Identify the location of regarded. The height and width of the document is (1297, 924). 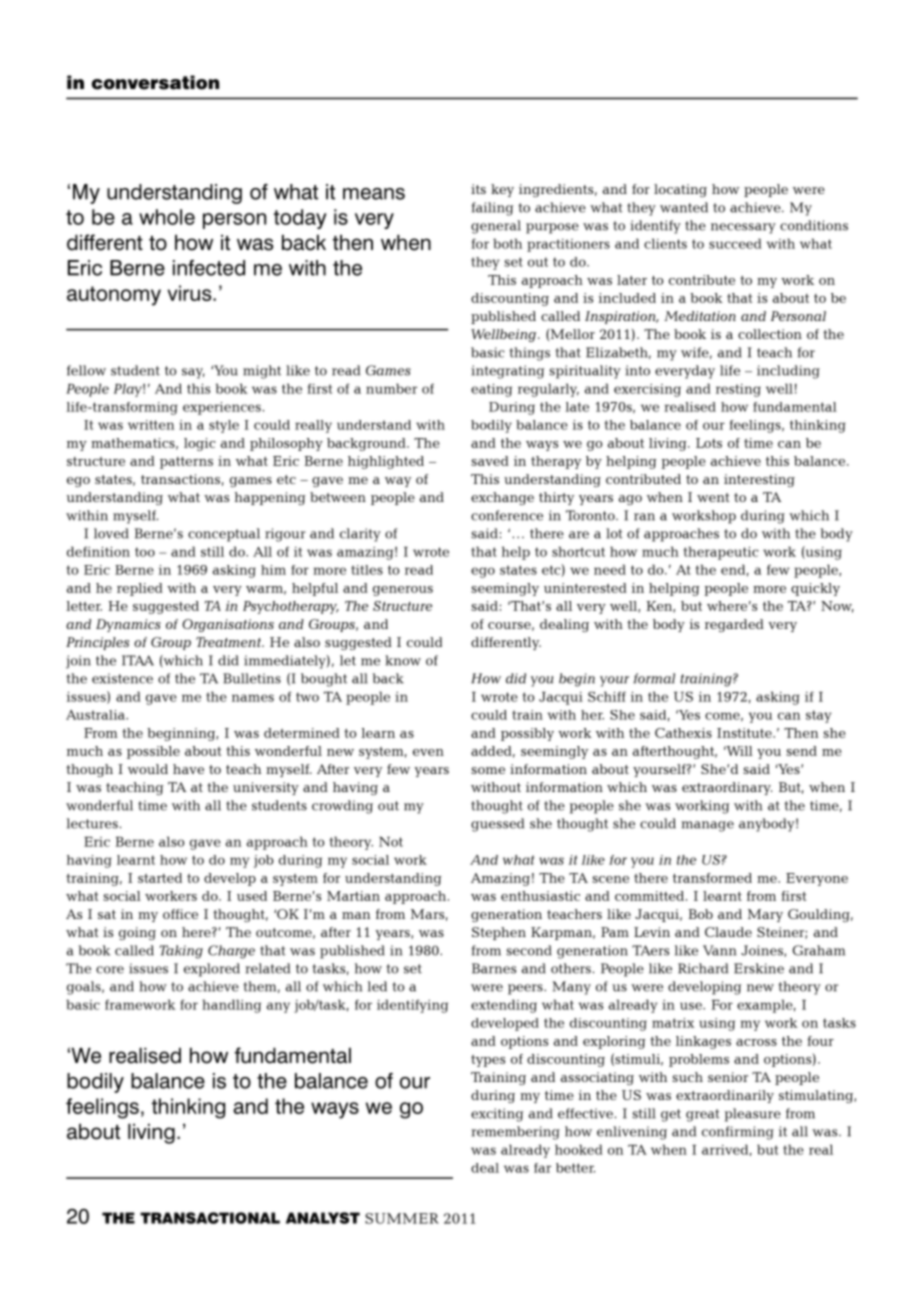
(734, 625).
